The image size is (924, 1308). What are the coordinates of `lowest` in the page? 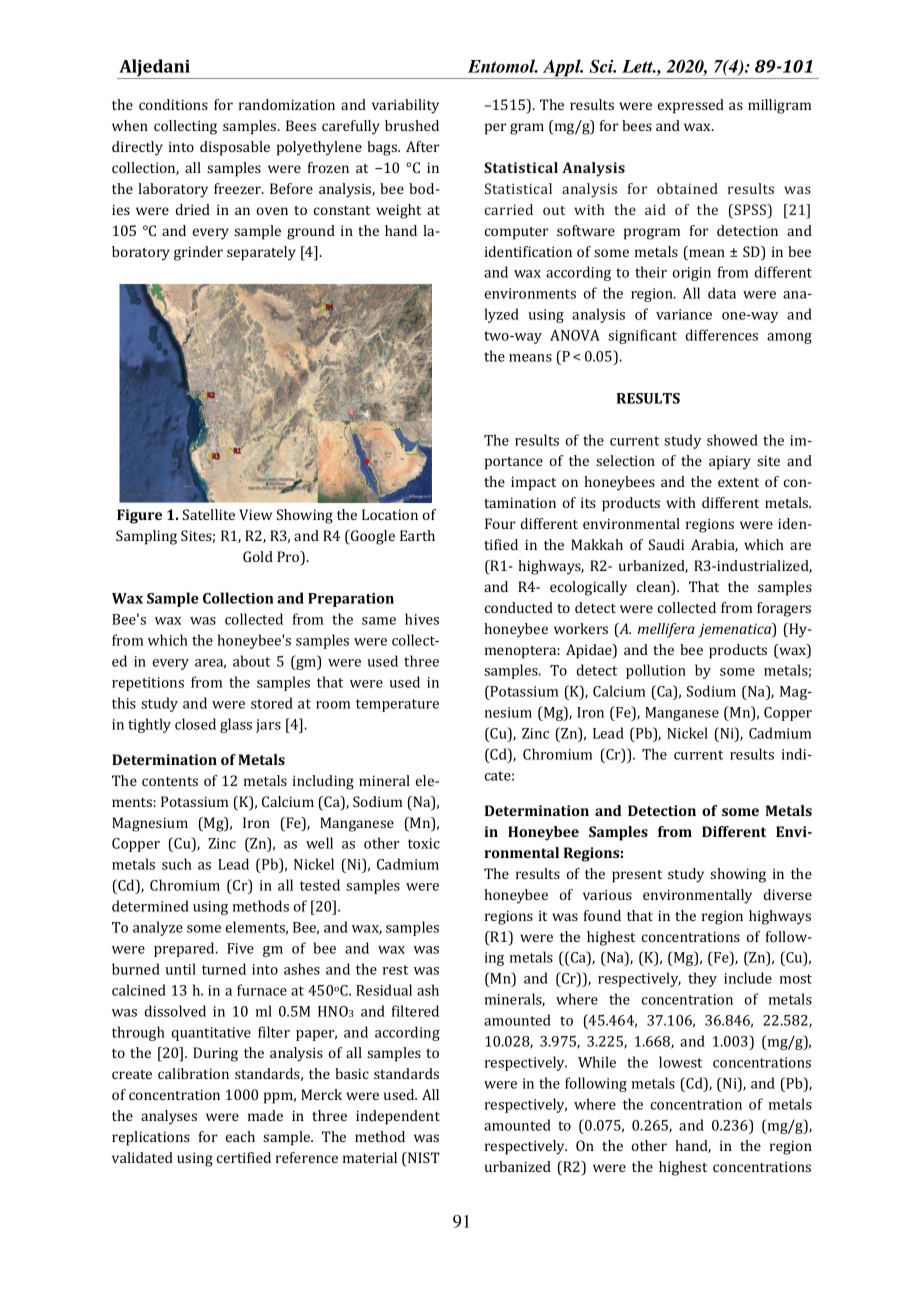 It's located at (680, 1062).
